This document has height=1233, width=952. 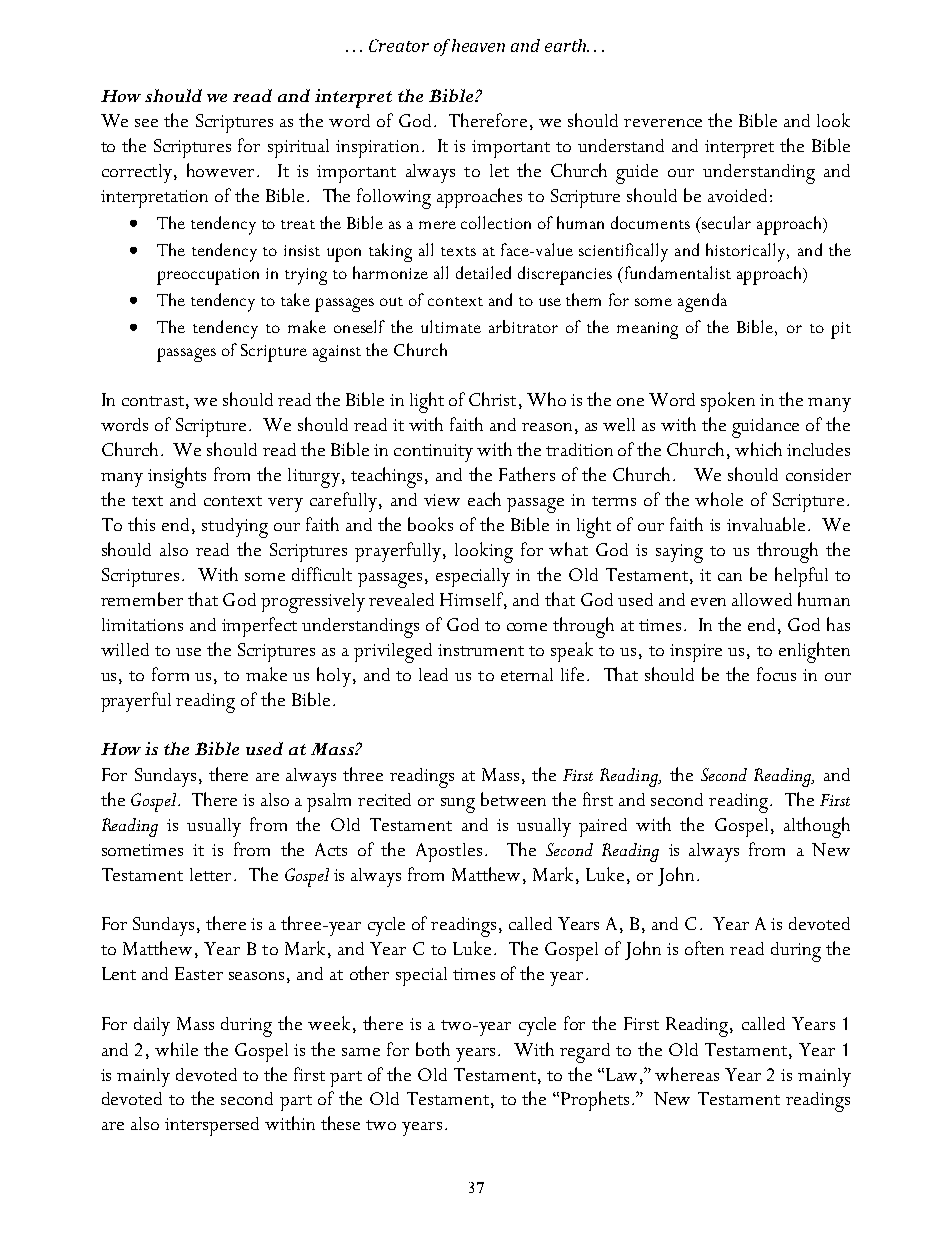 What do you see at coordinates (208, 276) in the document?
I see `preoccupation` at bounding box center [208, 276].
